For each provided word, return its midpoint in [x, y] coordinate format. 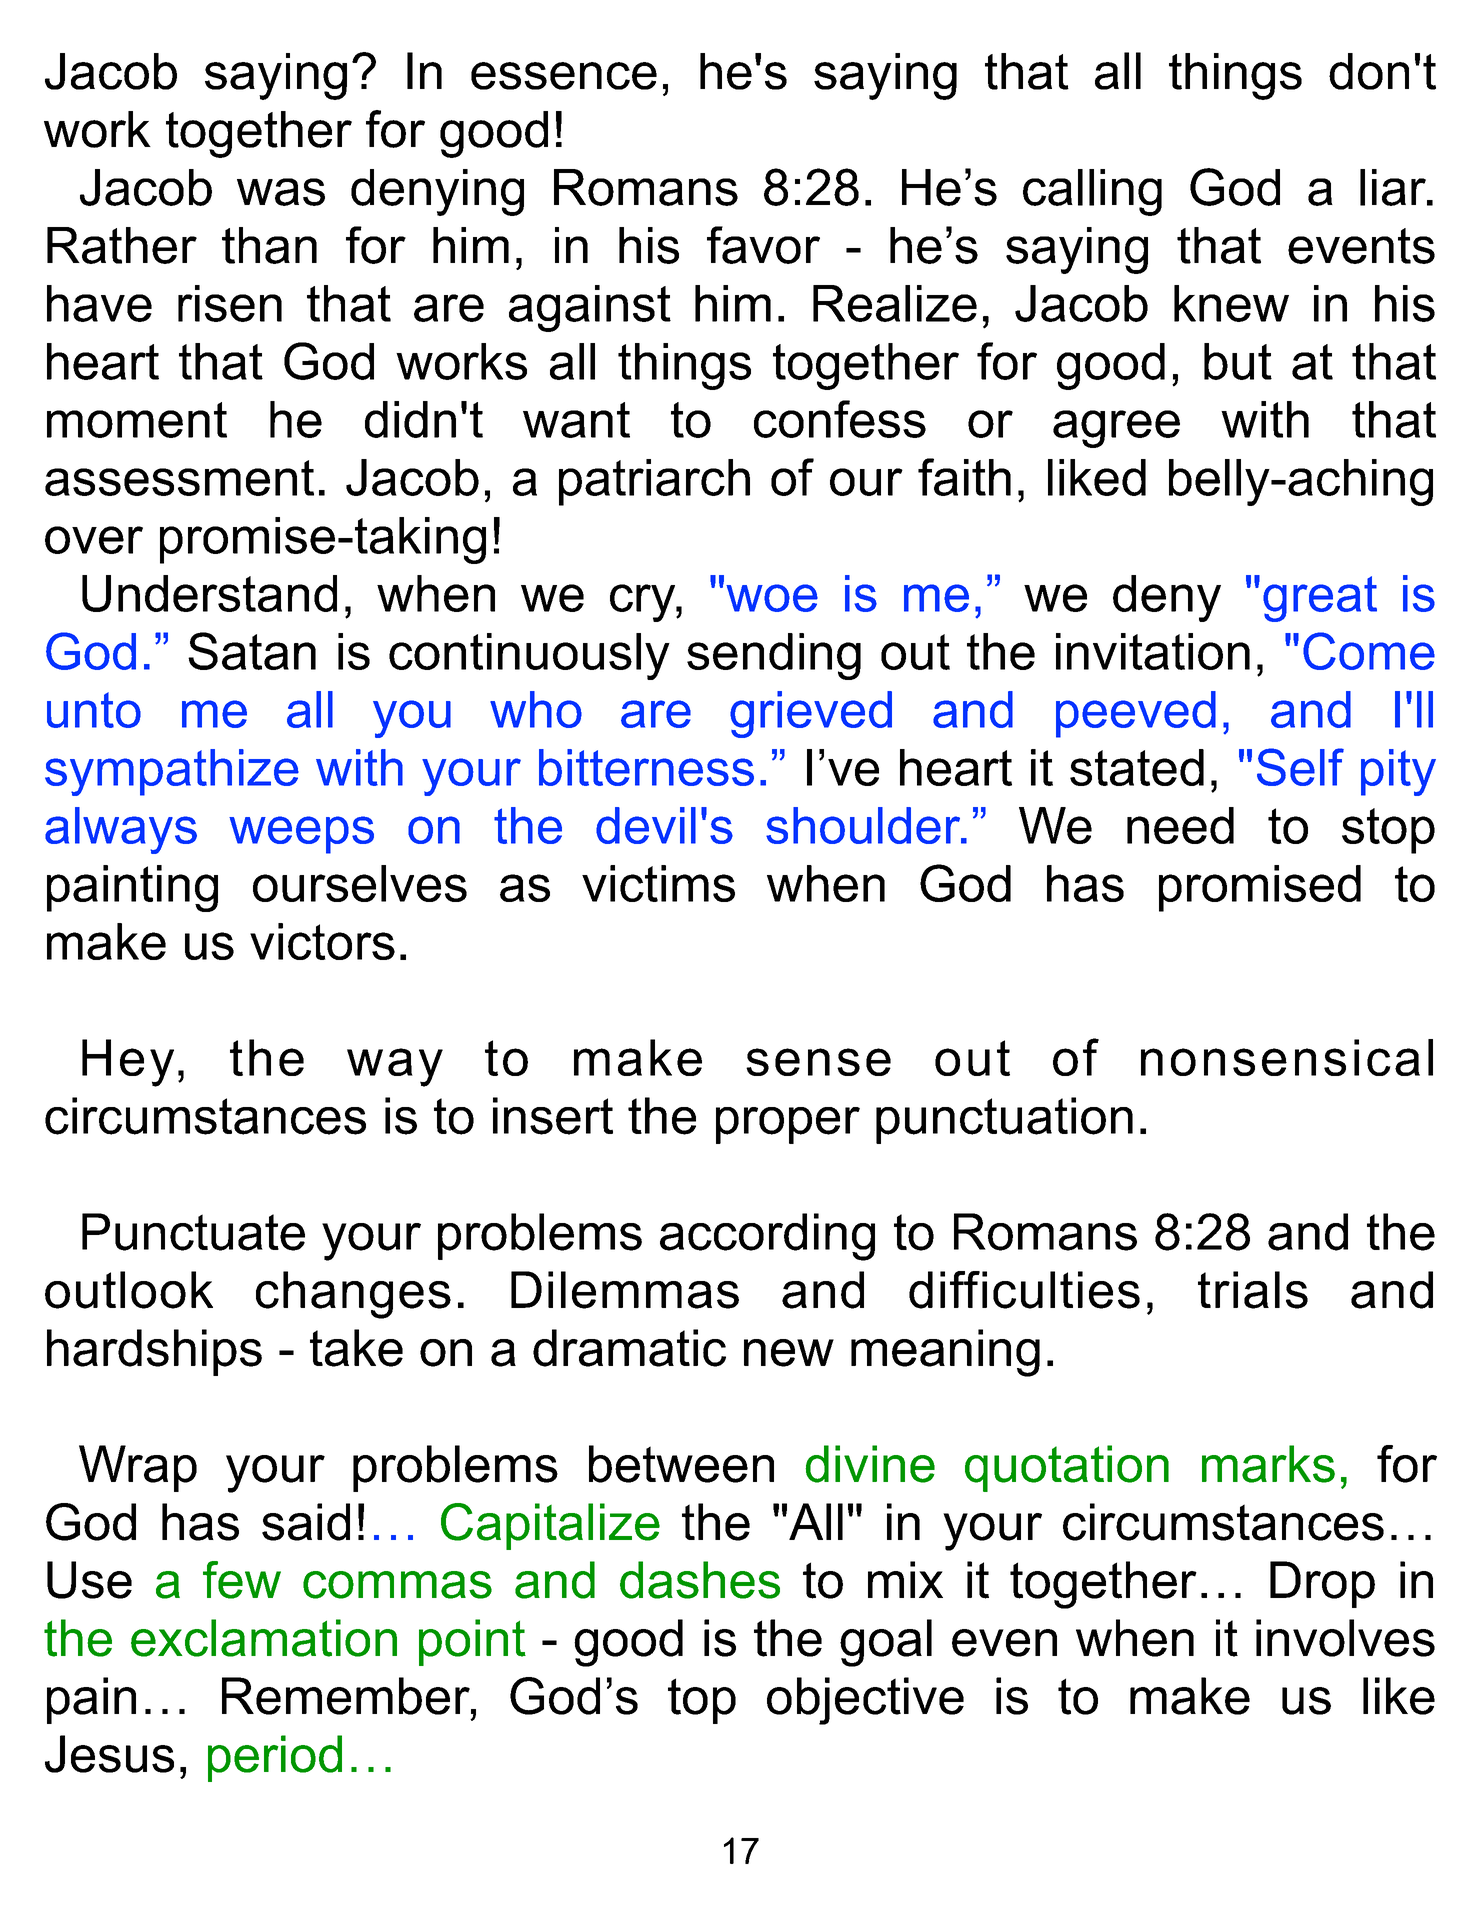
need [1180, 825]
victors [322, 941]
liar [1394, 187]
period [275, 1758]
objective [865, 1701]
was [281, 192]
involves [1345, 1638]
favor [763, 245]
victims [658, 883]
